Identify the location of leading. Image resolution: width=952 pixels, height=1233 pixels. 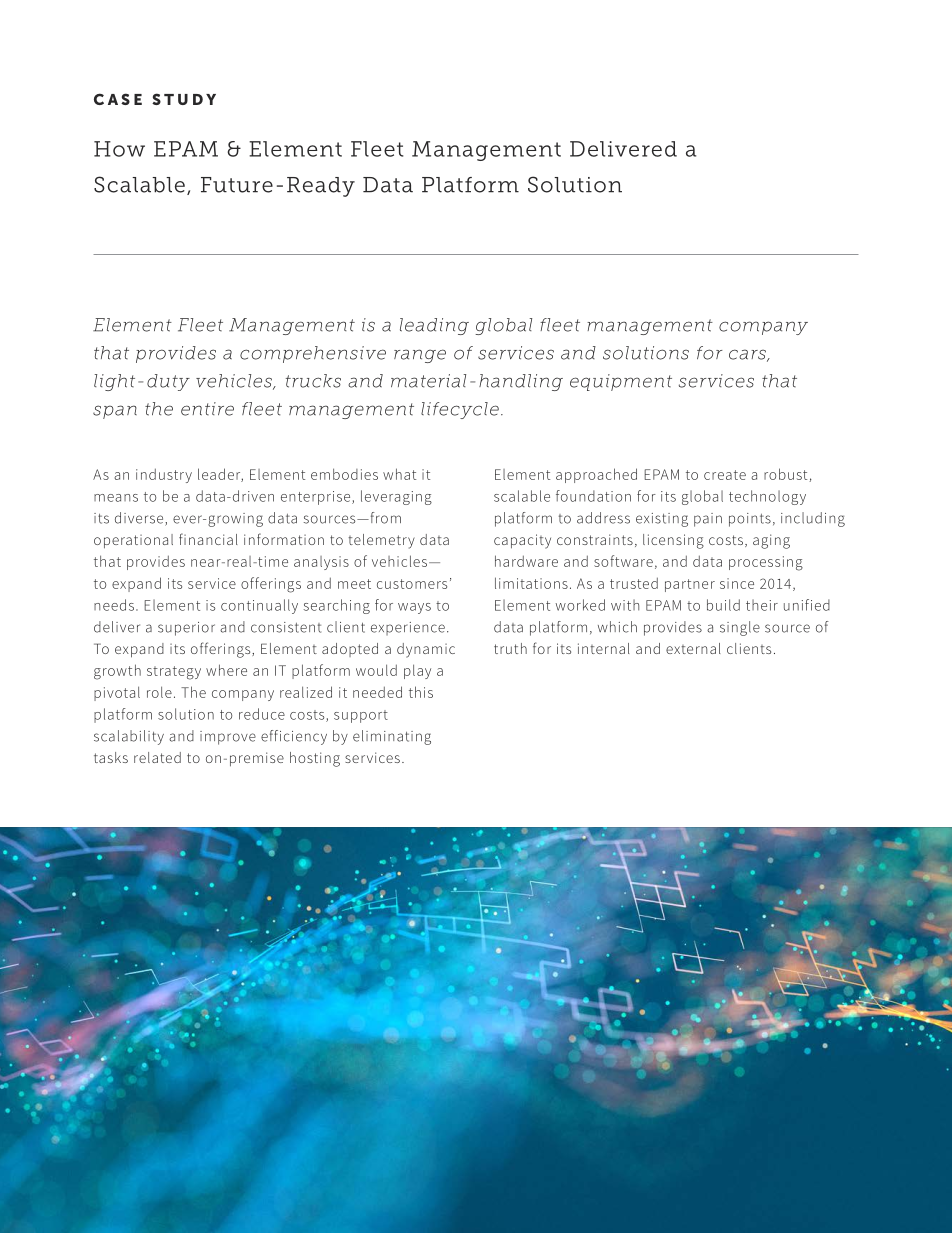
(434, 326).
